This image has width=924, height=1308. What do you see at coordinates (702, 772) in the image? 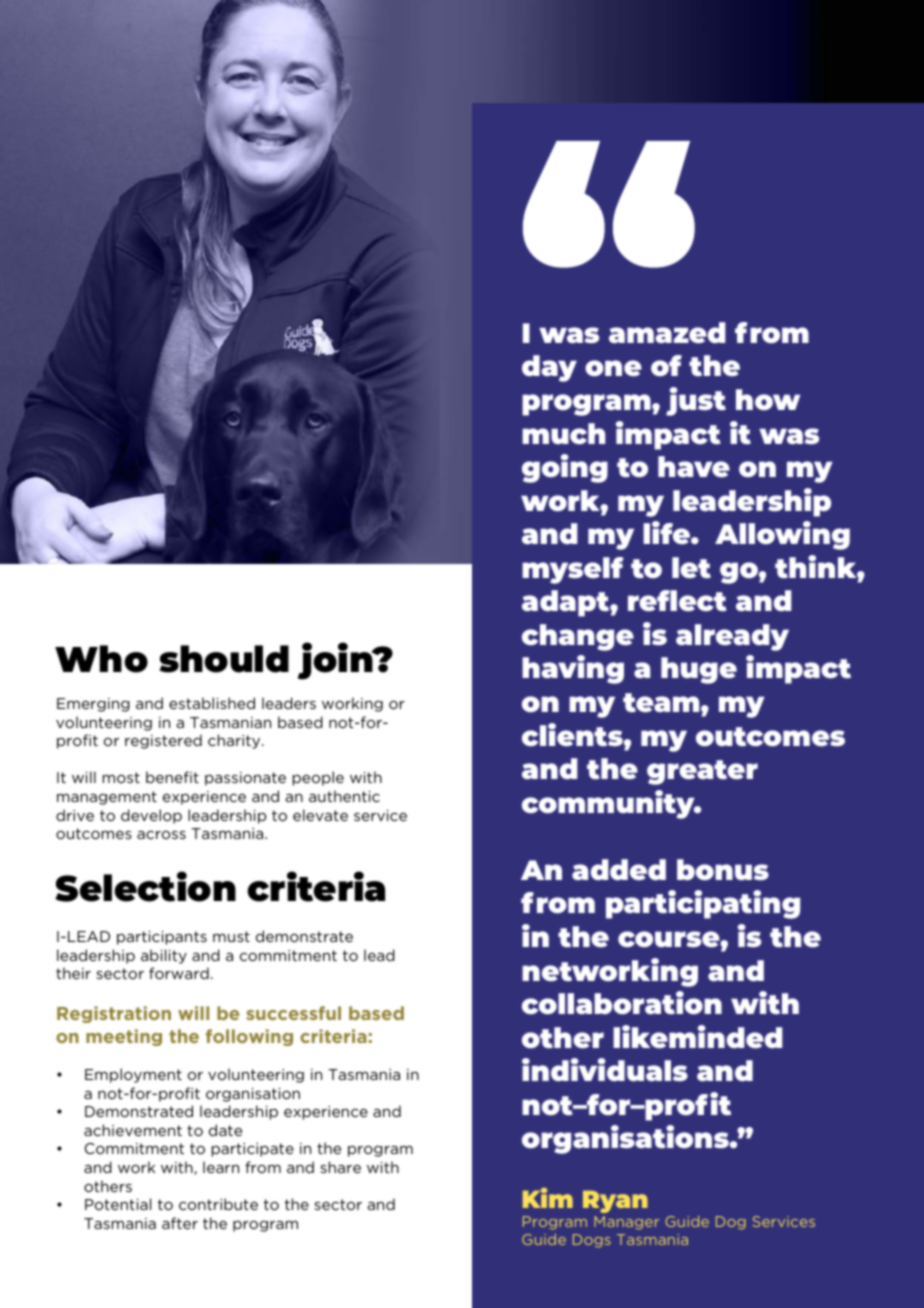
I see `greater` at bounding box center [702, 772].
